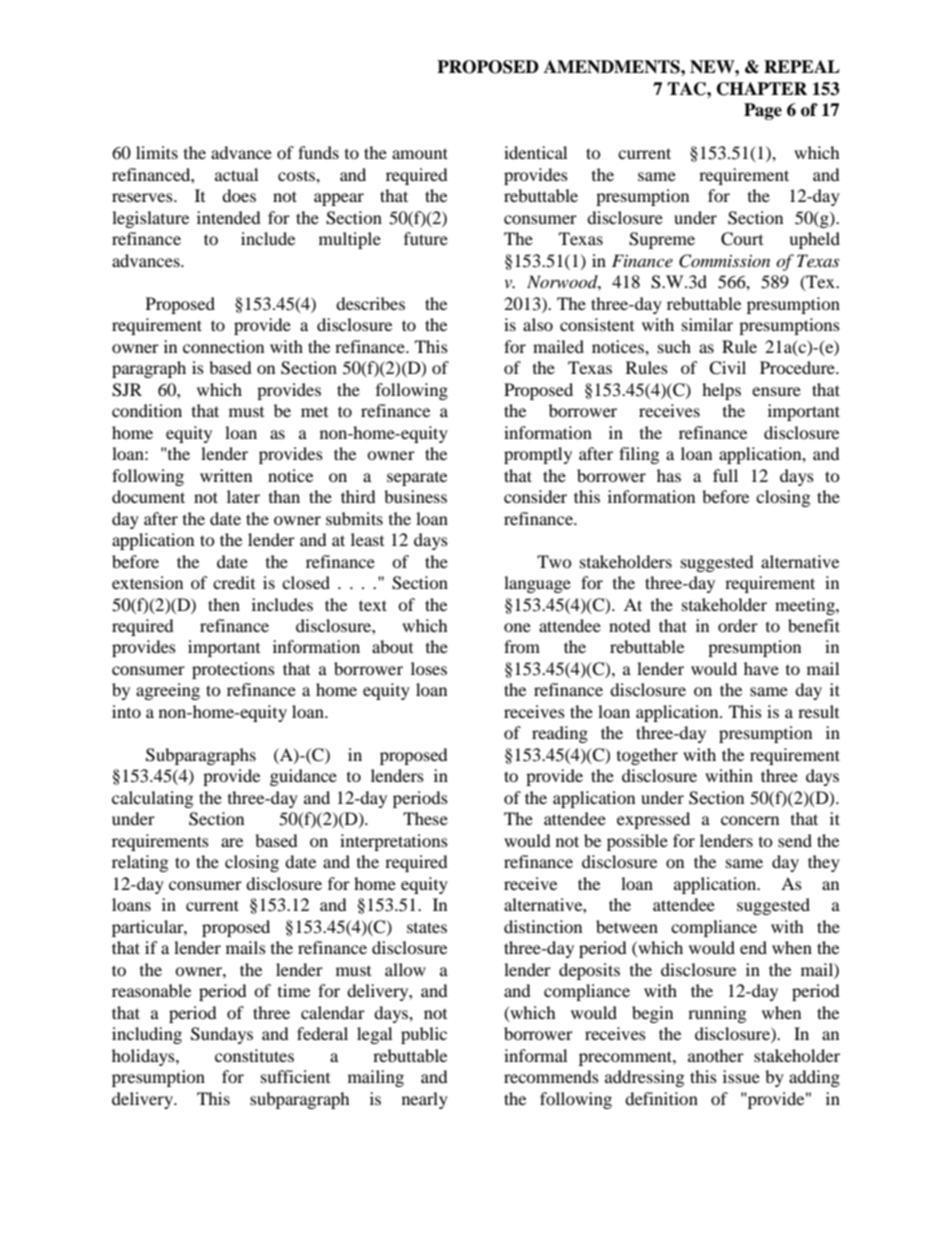 The width and height of the screenshot is (952, 1233). What do you see at coordinates (234, 582) in the screenshot?
I see `credit` at bounding box center [234, 582].
